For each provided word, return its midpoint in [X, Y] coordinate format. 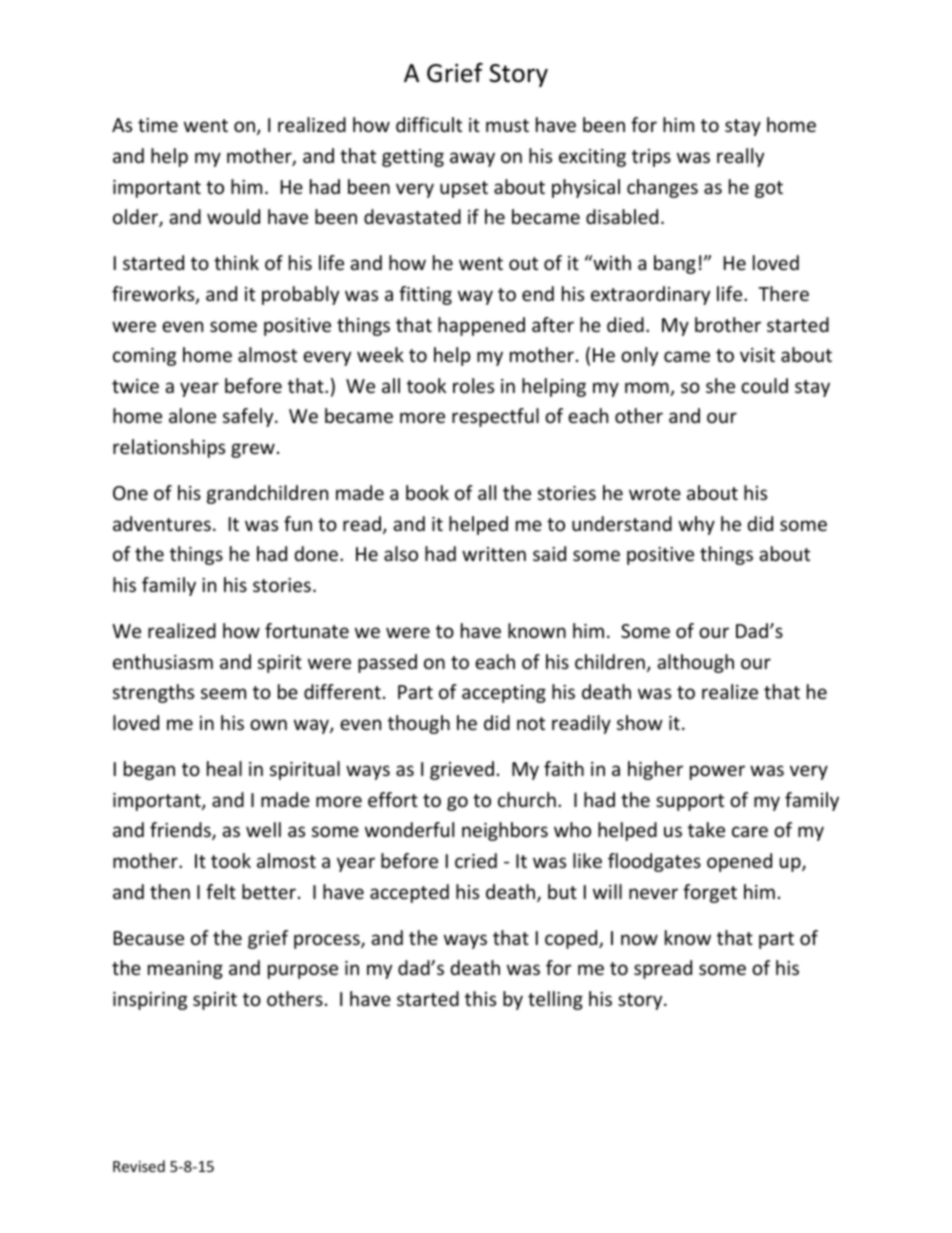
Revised [139, 1166]
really [740, 157]
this [480, 998]
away [472, 159]
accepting [504, 694]
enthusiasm [163, 661]
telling [555, 1000]
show [640, 722]
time [158, 125]
